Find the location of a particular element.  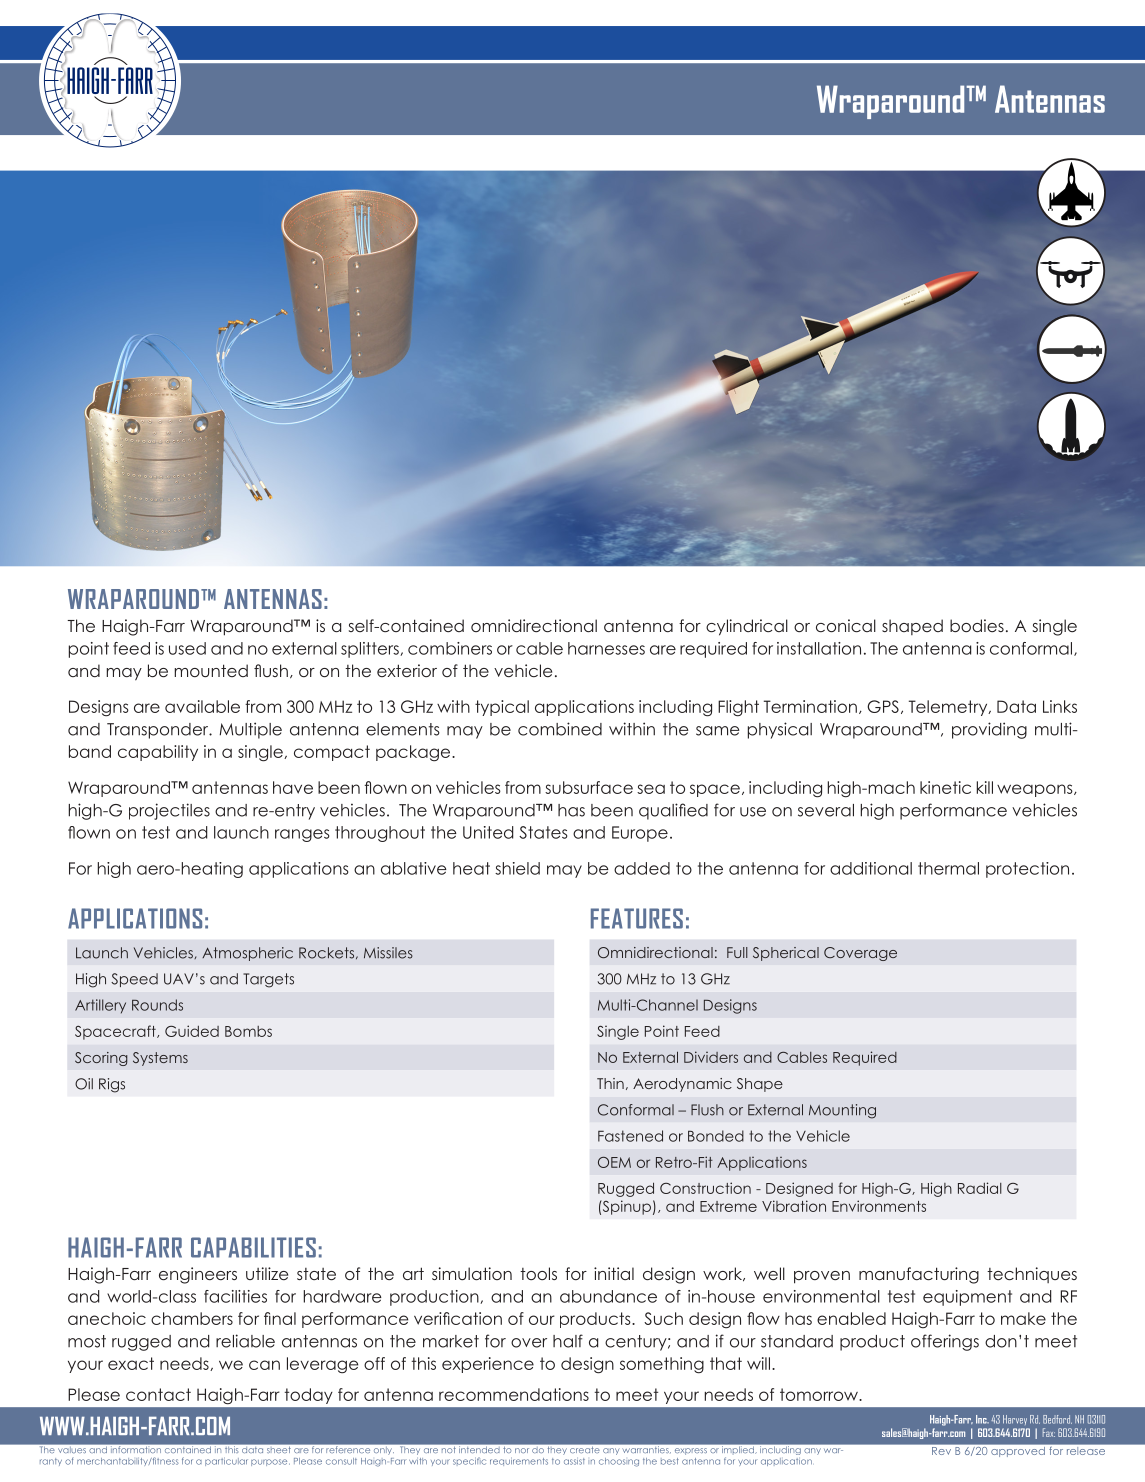

Fax is located at coordinates (1049, 1432).
